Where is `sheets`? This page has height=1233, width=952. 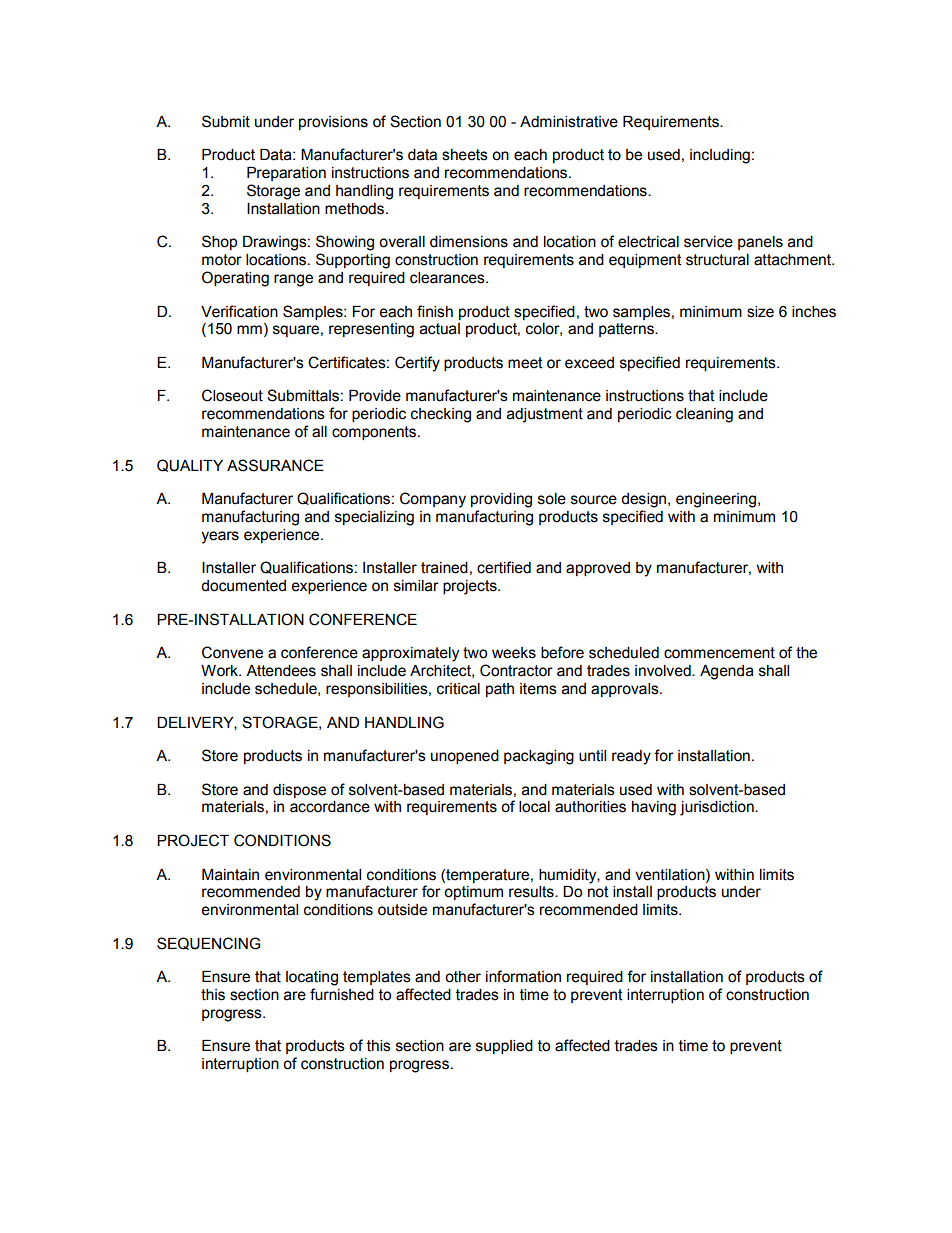
sheets is located at coordinates (465, 155).
